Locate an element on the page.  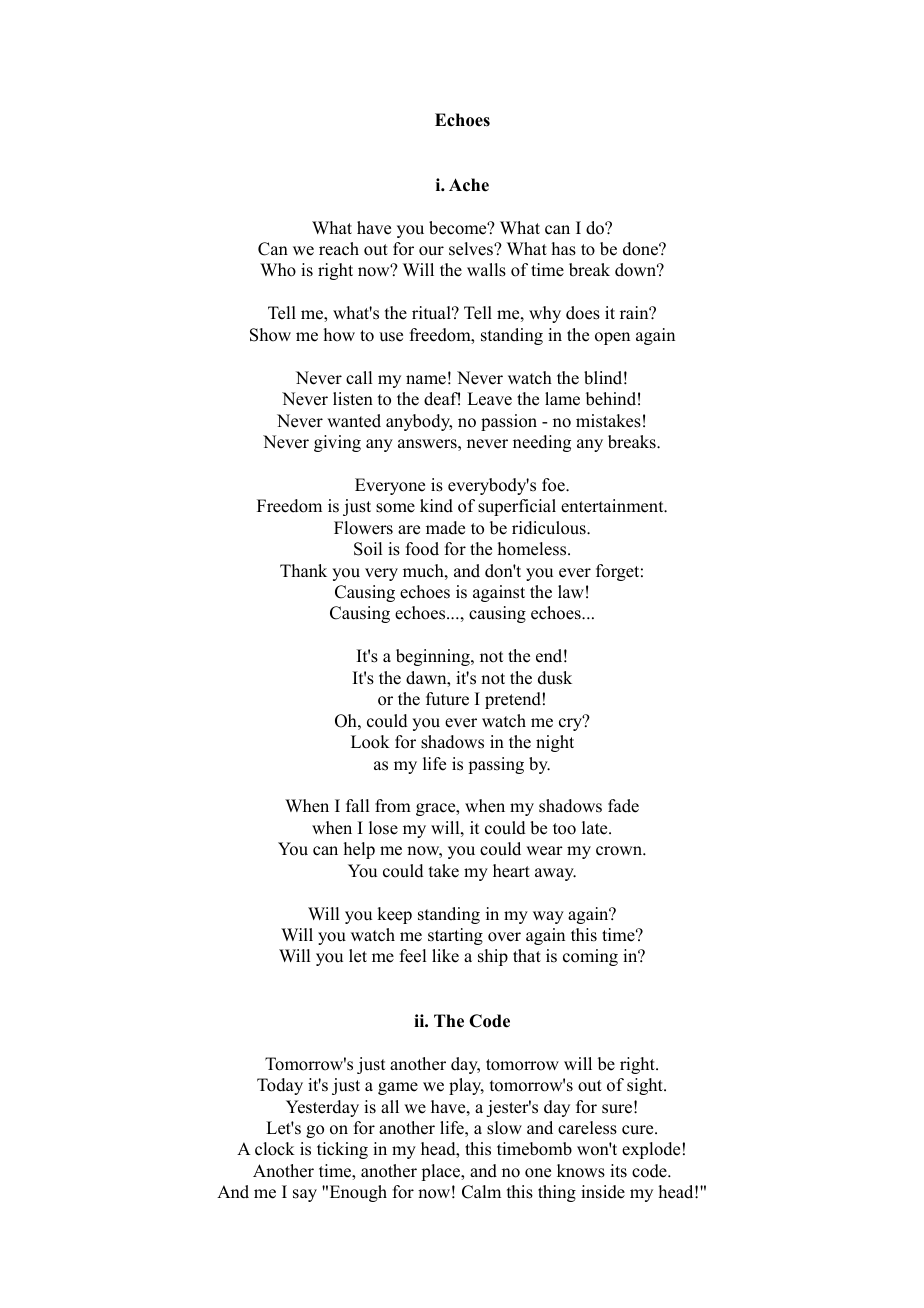
Thank is located at coordinates (303, 570).
